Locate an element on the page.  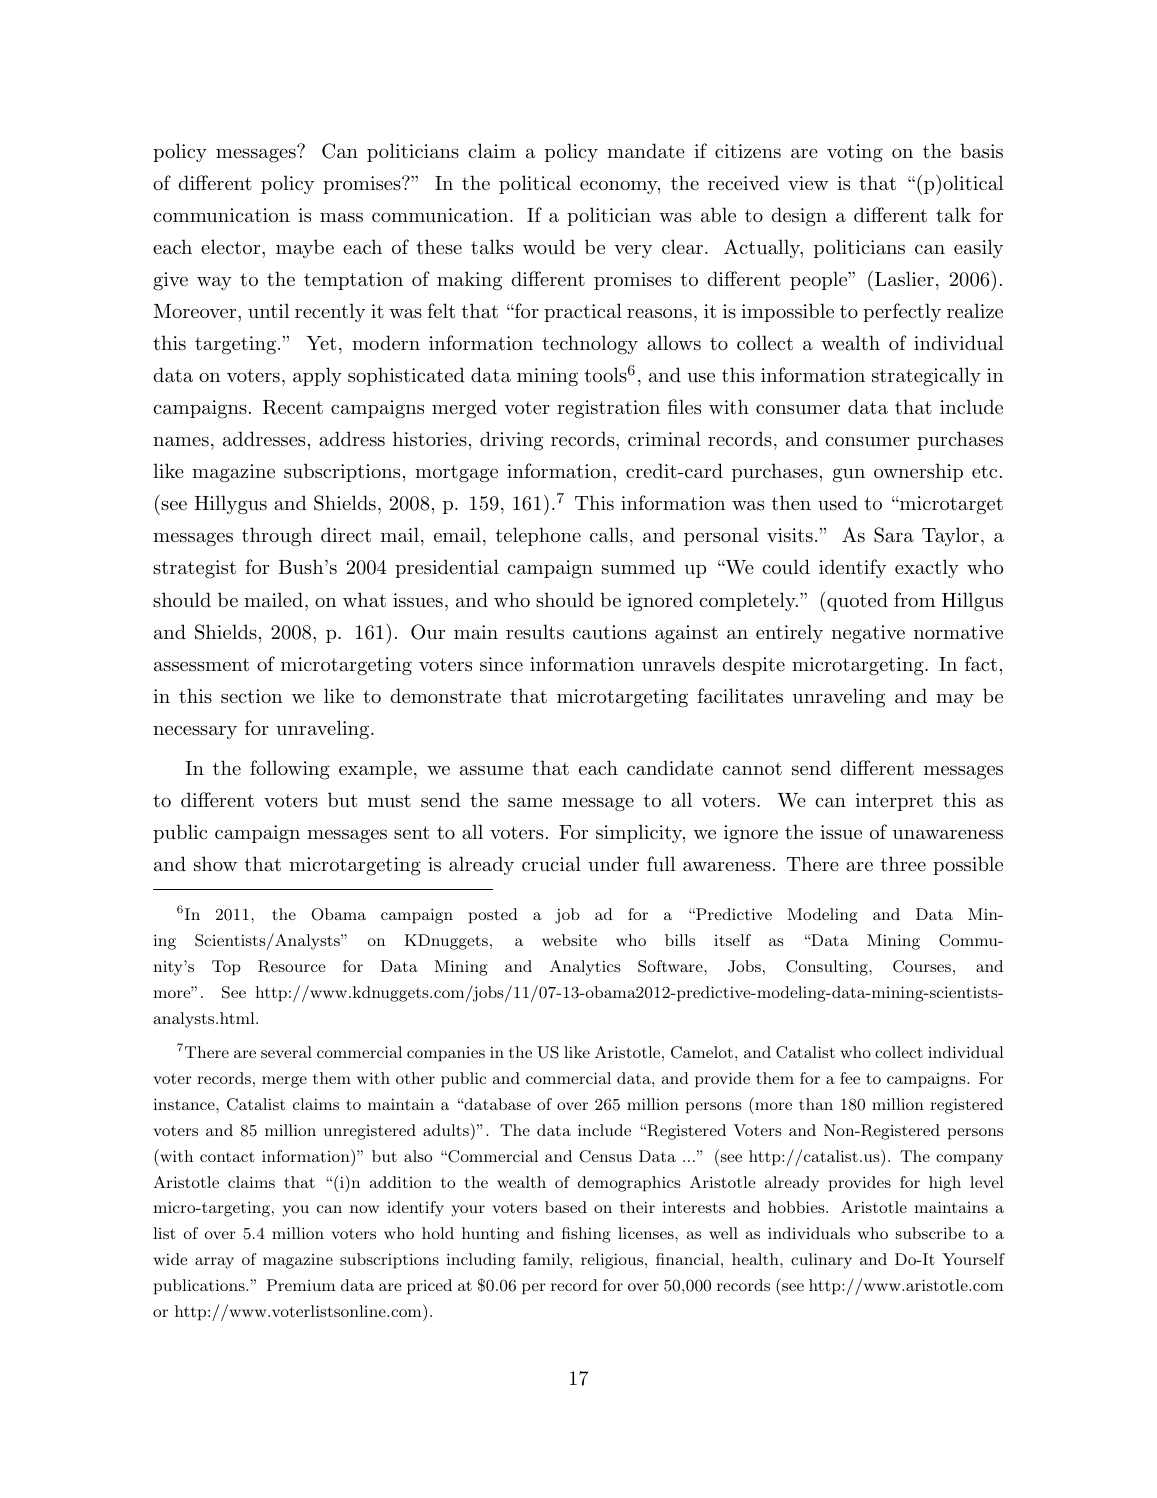
subscribe is located at coordinates (931, 1233).
